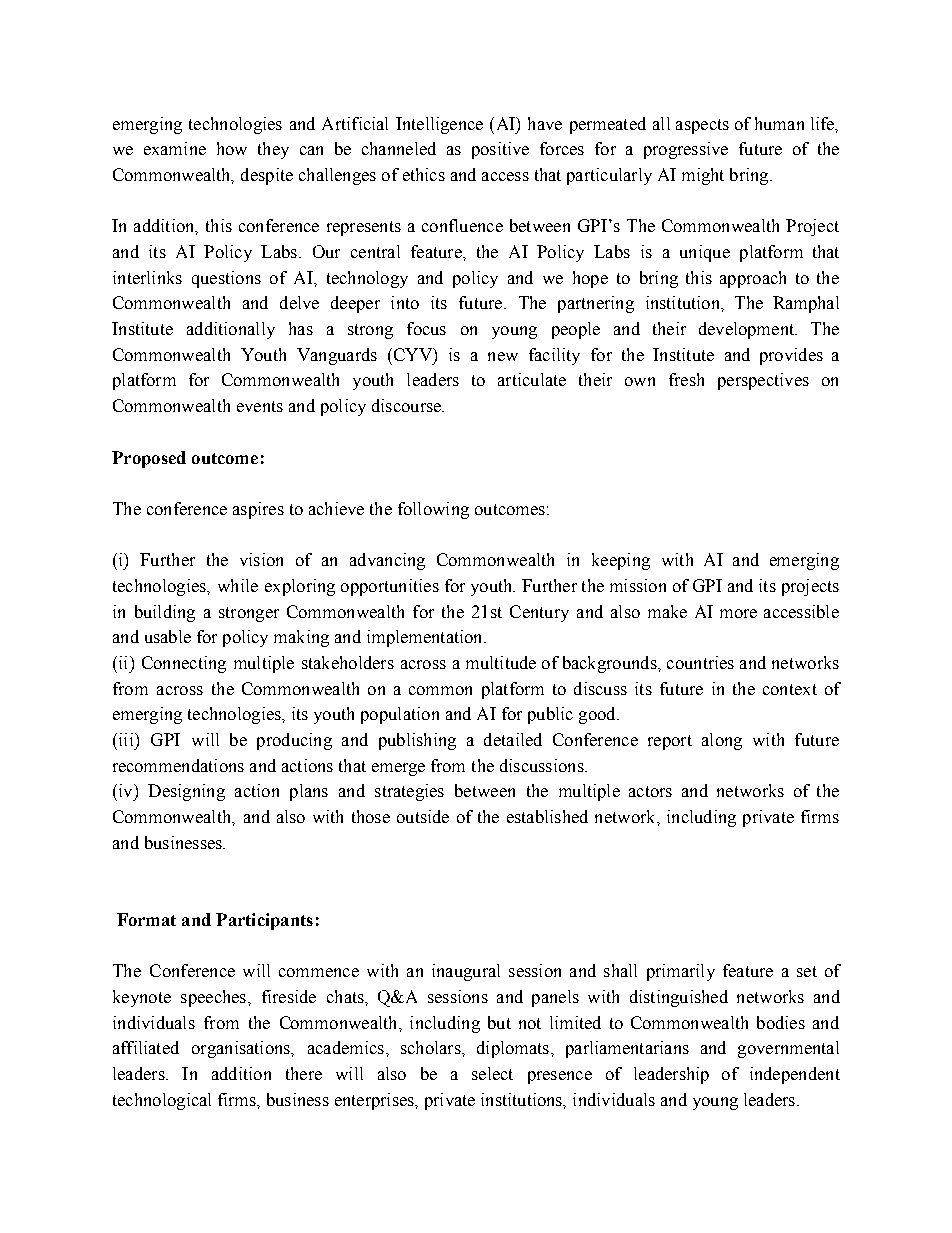 The width and height of the page is (952, 1233). What do you see at coordinates (703, 176) in the page?
I see `might` at bounding box center [703, 176].
